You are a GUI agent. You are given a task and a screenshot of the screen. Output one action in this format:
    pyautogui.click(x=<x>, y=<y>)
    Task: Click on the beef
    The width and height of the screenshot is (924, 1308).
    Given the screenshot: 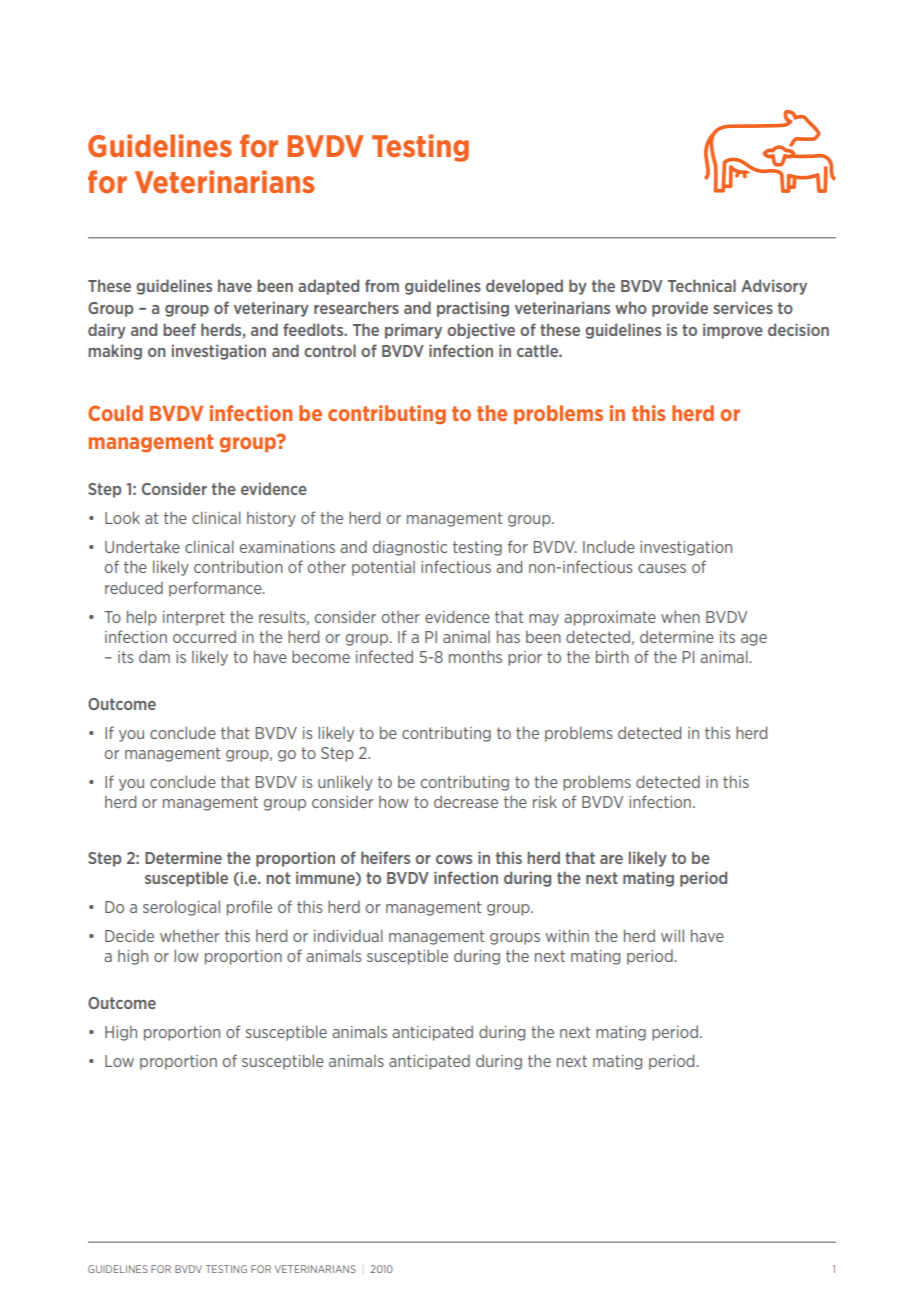 What is the action you would take?
    pyautogui.click(x=179, y=329)
